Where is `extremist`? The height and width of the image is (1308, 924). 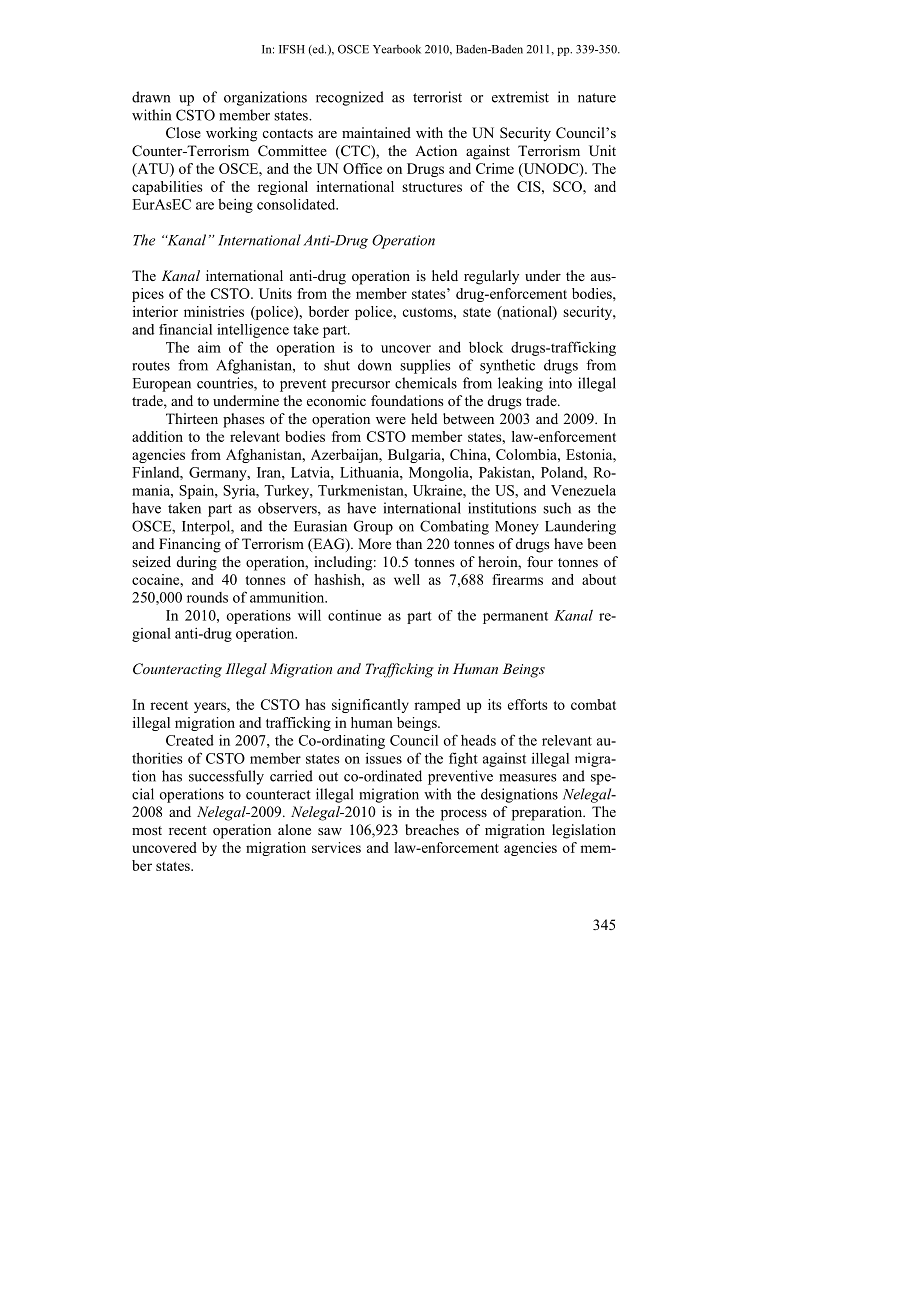
extremist is located at coordinates (520, 97).
